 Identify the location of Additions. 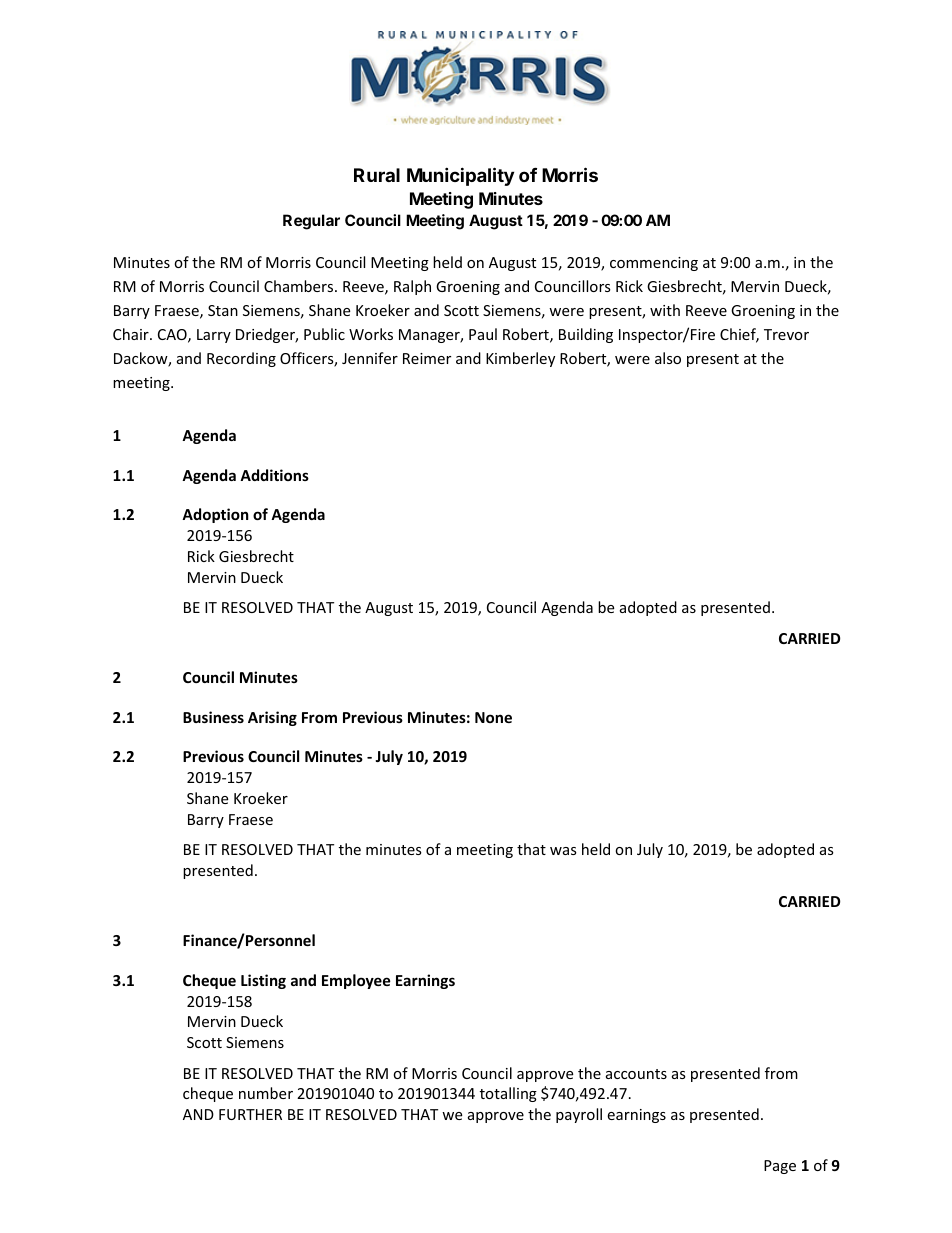
(274, 475).
